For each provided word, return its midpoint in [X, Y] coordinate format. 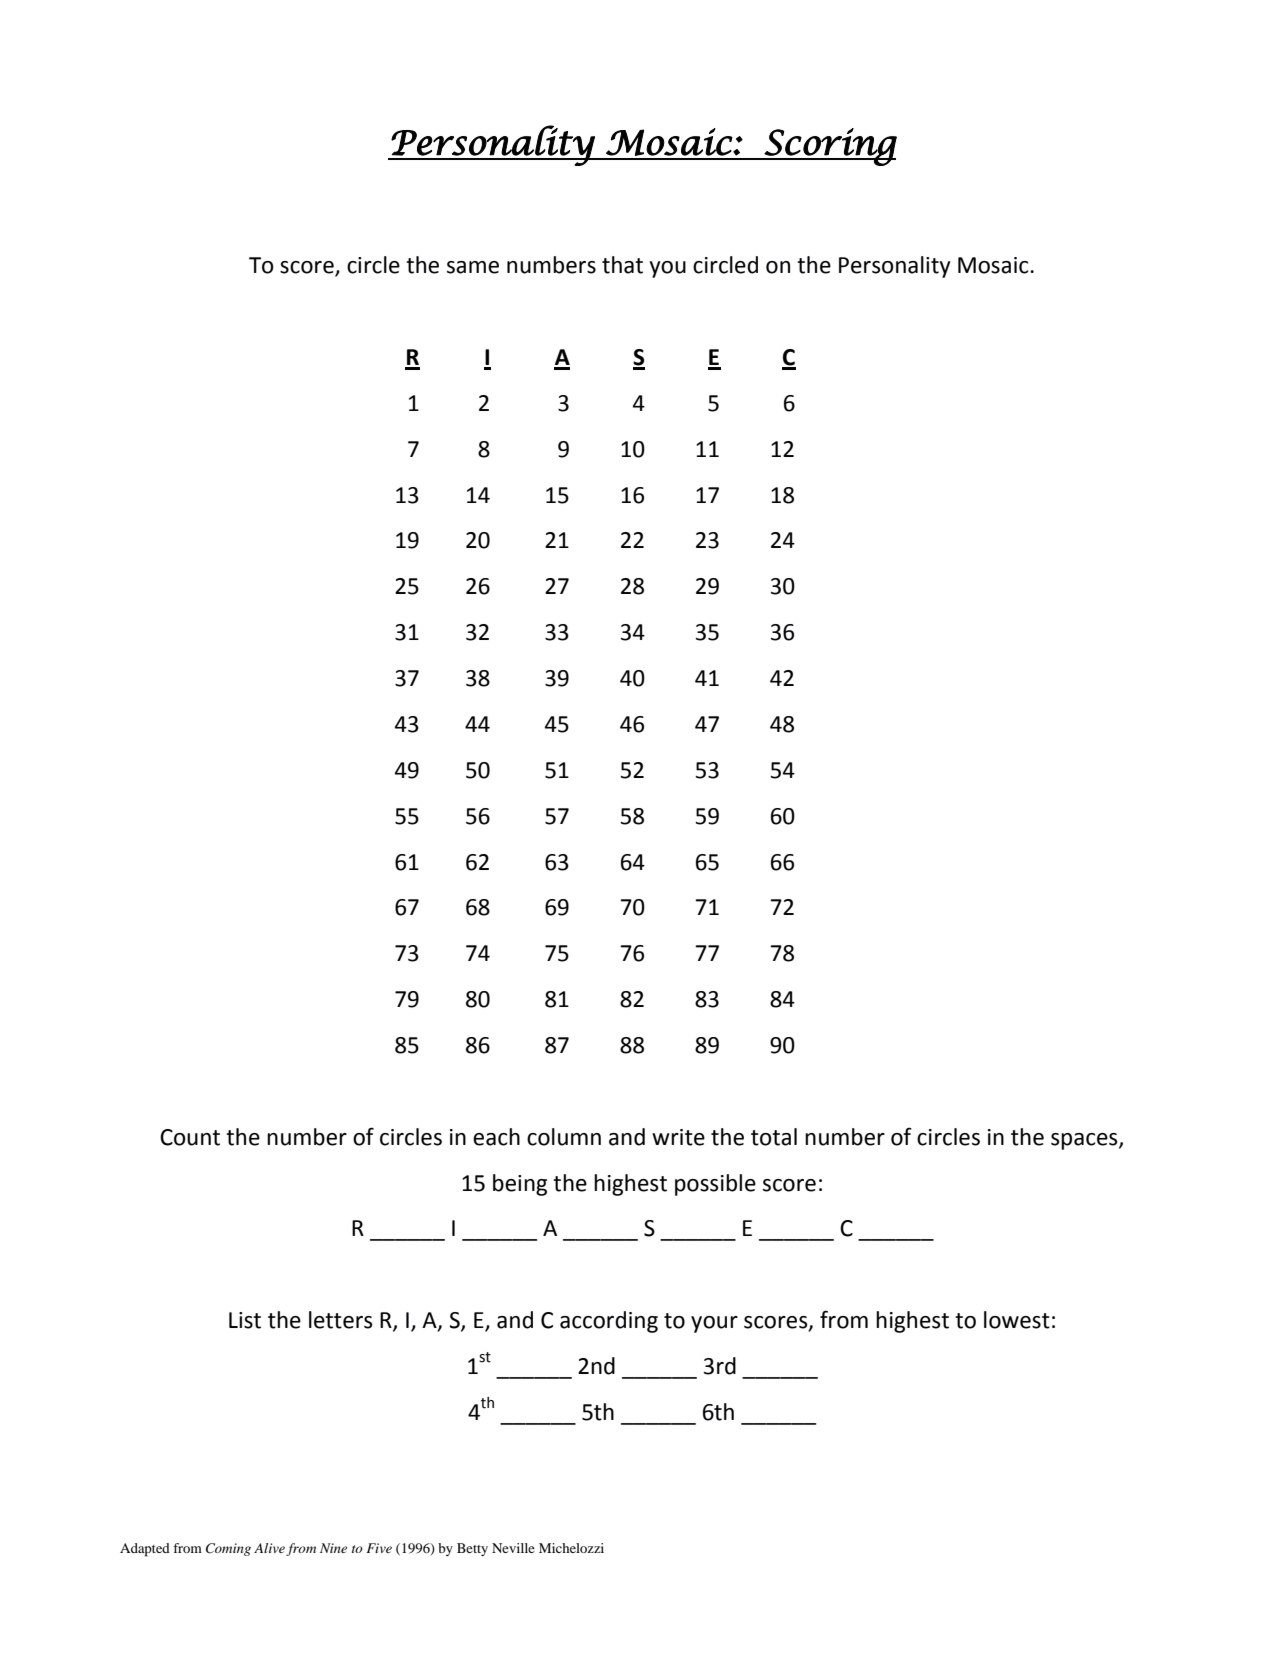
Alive [269, 1548]
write [678, 1137]
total [774, 1137]
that [622, 265]
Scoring [829, 147]
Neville [513, 1548]
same [473, 267]
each [496, 1137]
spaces [1085, 1141]
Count [190, 1137]
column [564, 1137]
